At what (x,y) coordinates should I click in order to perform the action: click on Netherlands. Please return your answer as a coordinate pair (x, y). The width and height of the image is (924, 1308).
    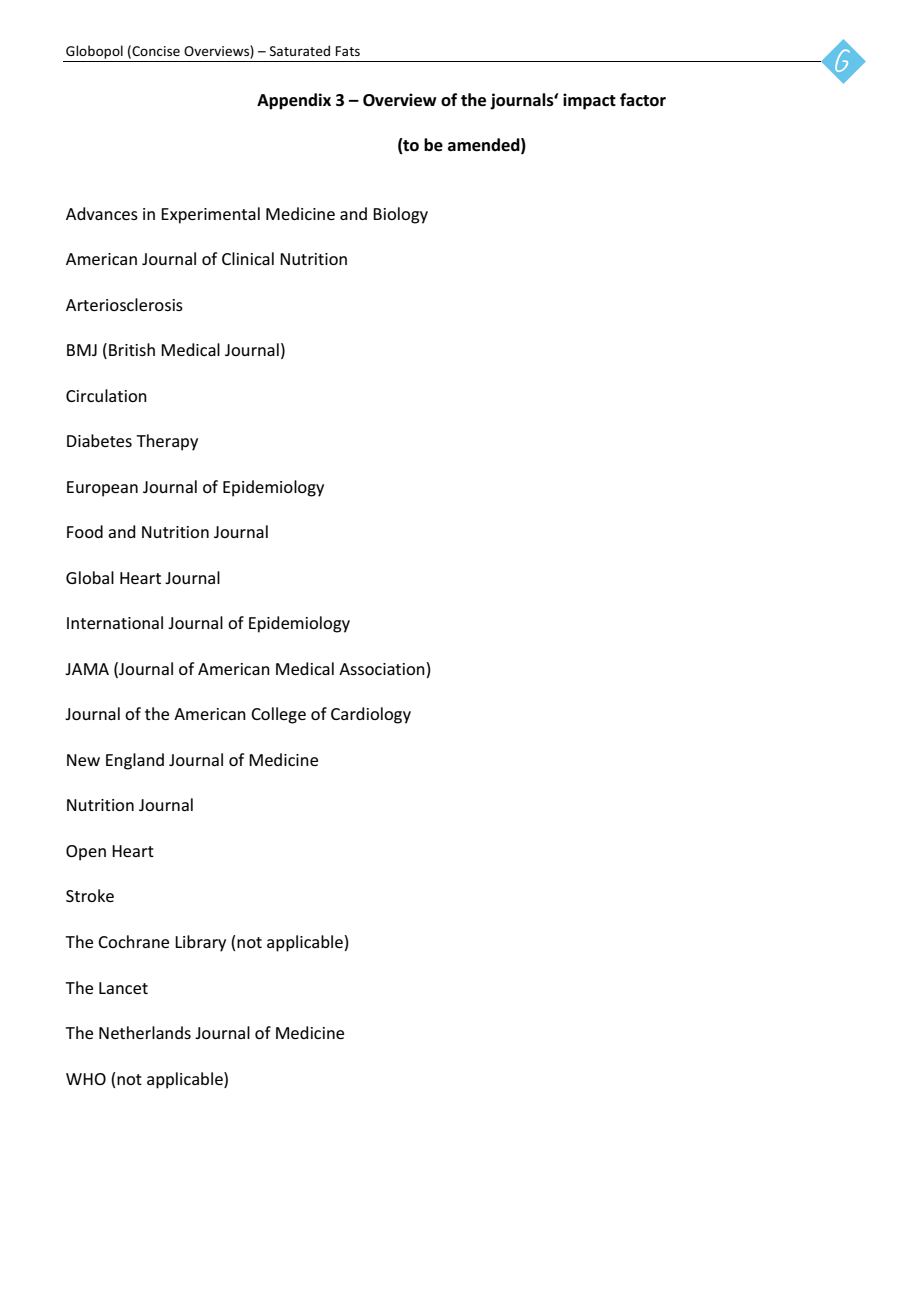
    Looking at the image, I should click on (145, 1032).
